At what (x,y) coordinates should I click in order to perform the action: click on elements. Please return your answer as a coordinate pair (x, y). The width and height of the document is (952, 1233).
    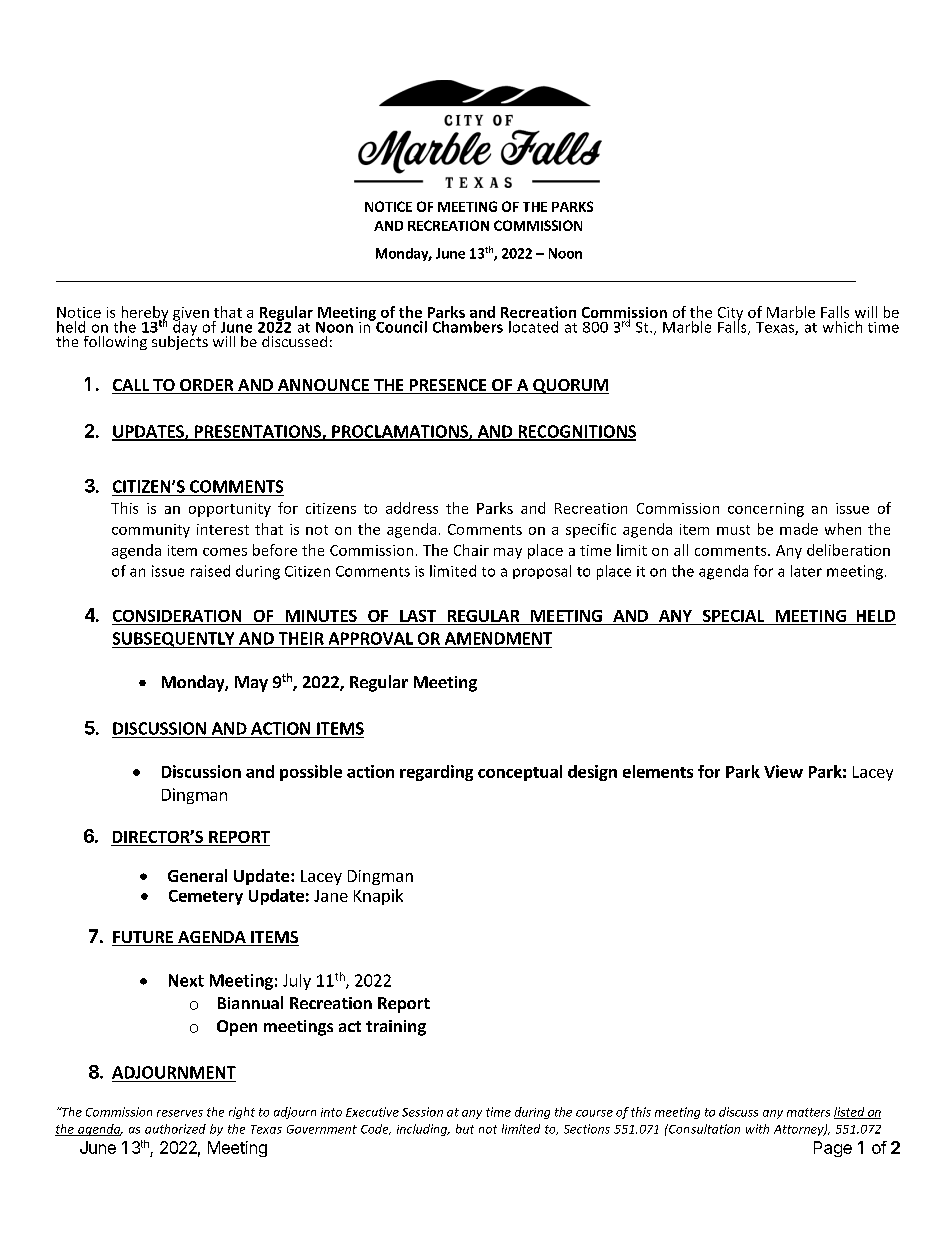
    Looking at the image, I should click on (658, 771).
